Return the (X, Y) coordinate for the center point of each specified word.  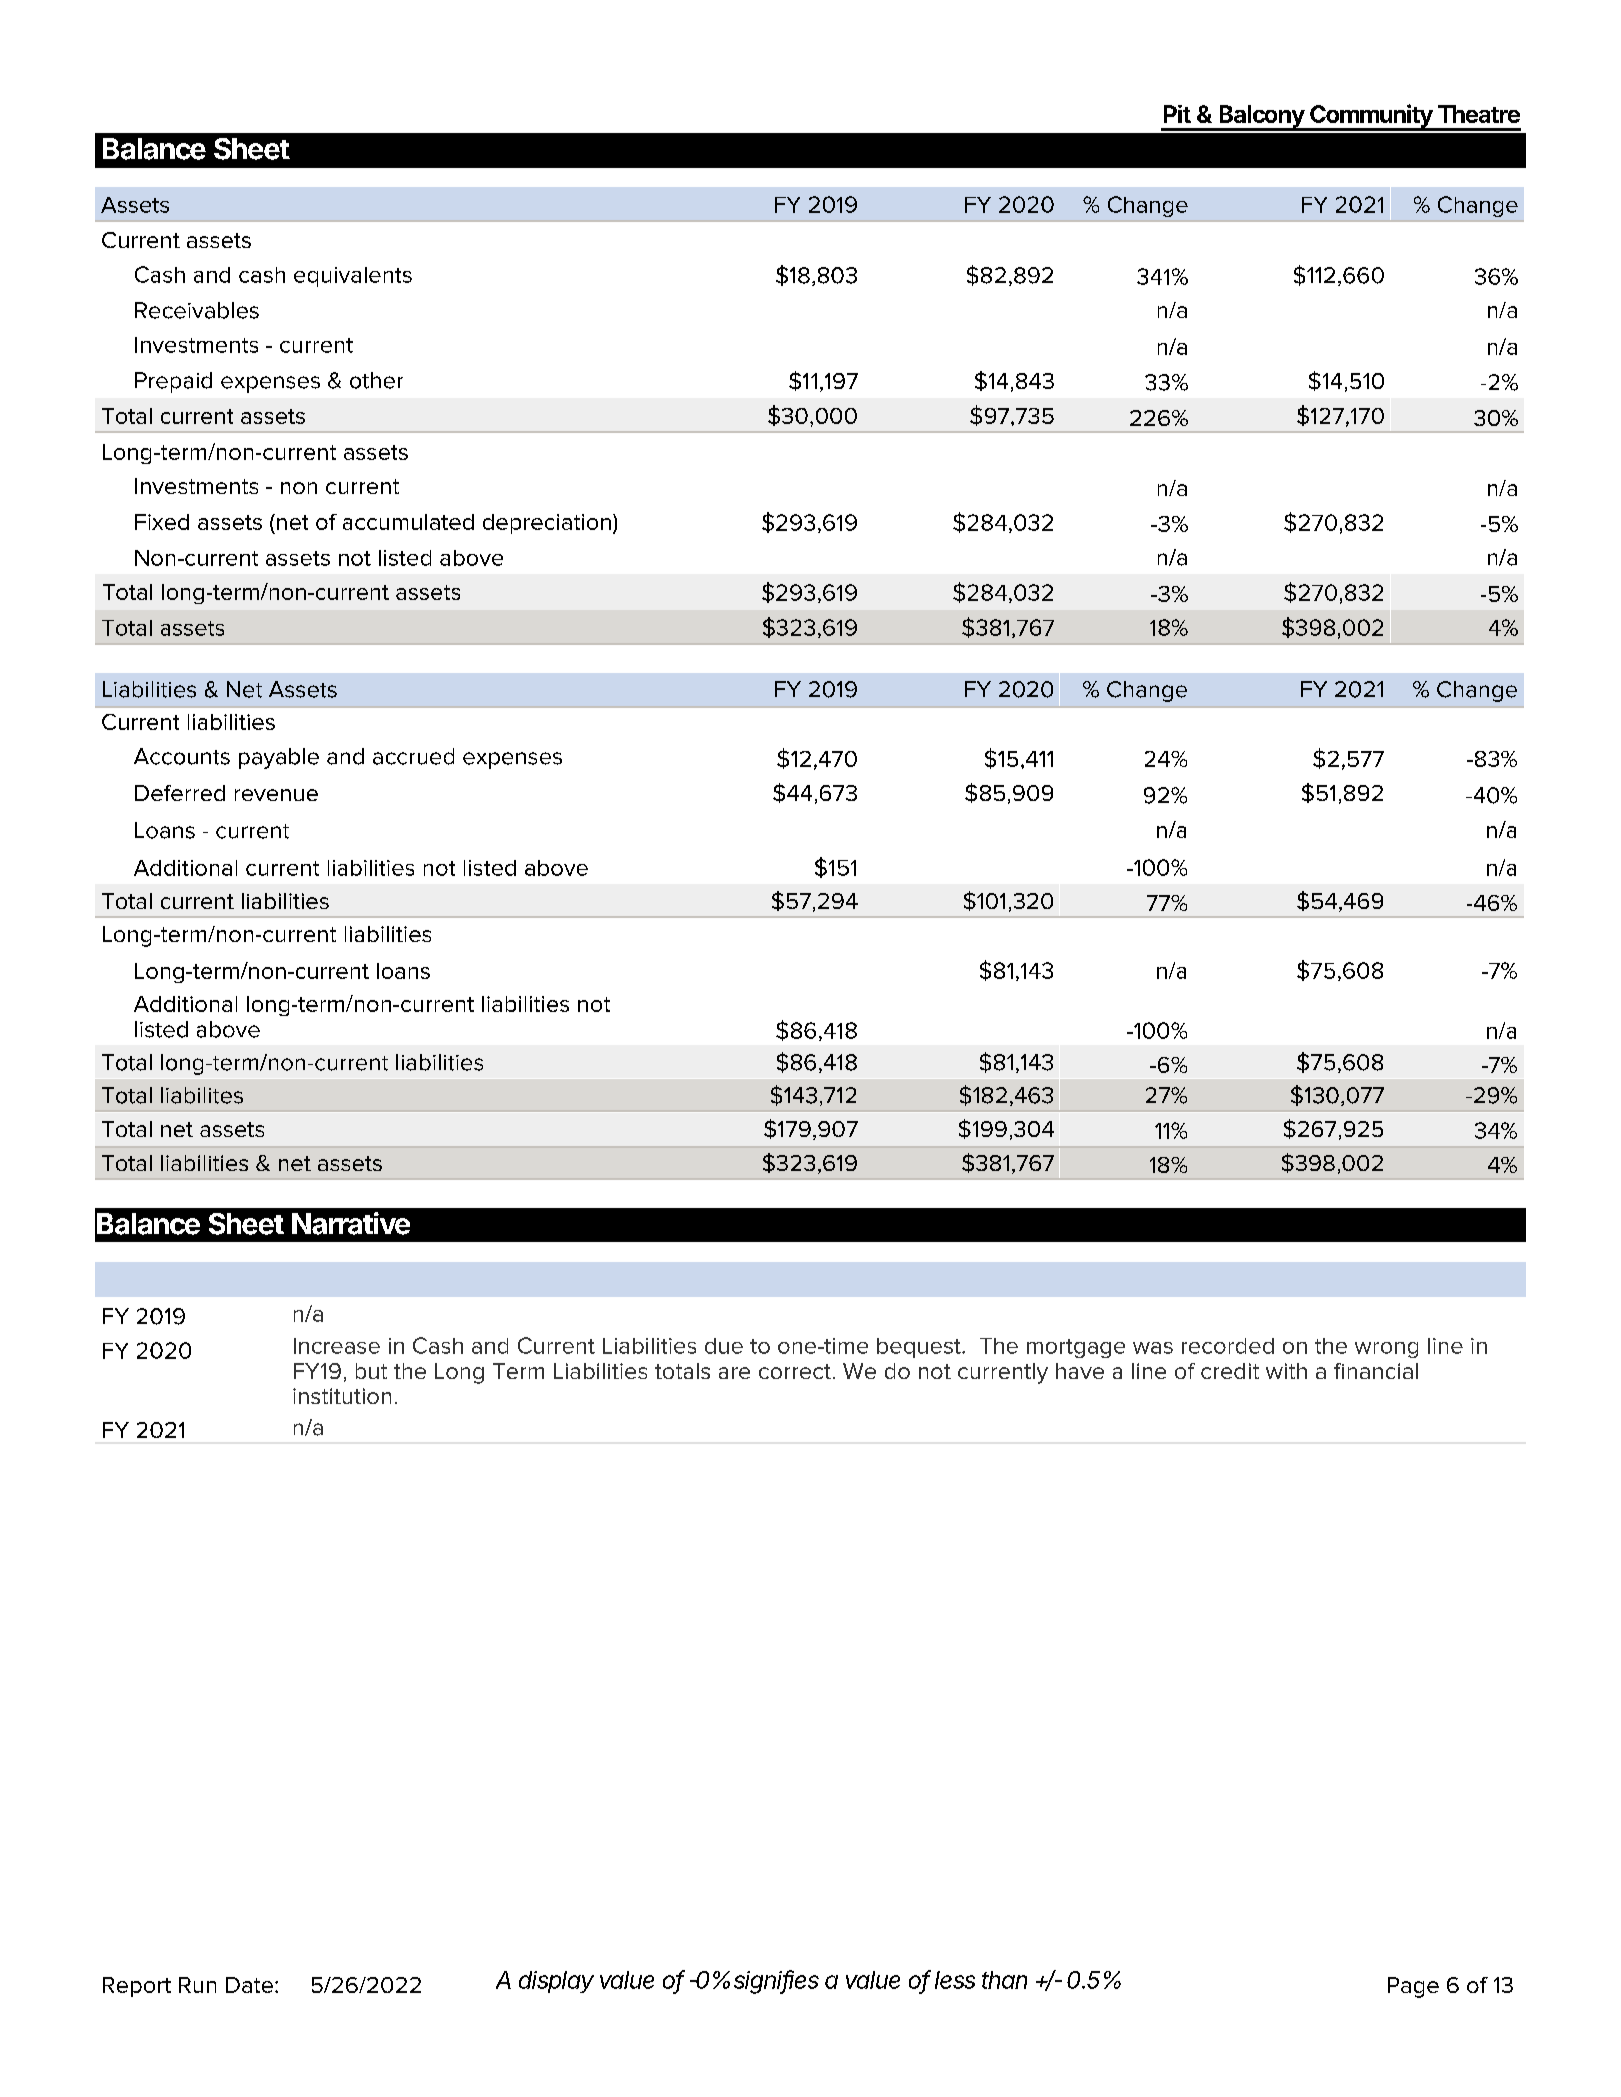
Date (249, 1985)
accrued (413, 756)
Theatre (1479, 114)
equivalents (353, 277)
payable (279, 758)
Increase (337, 1346)
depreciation (547, 524)
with (1286, 1371)
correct (795, 1371)
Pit (1177, 114)
